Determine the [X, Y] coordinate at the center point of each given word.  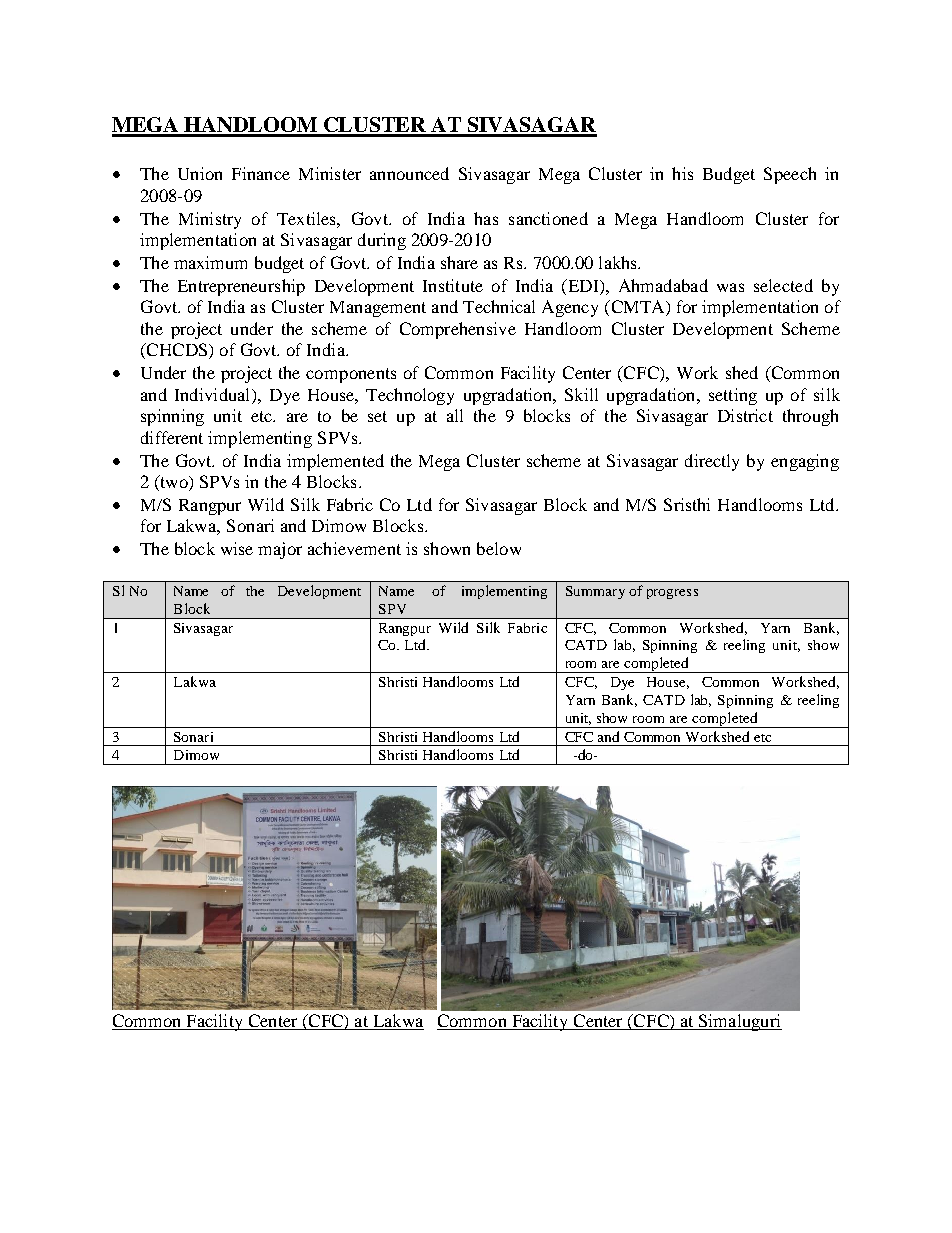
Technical [499, 306]
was [730, 287]
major [280, 550]
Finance [261, 173]
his [682, 173]
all [455, 415]
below [499, 548]
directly [712, 462]
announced [409, 173]
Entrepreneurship [241, 287]
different [172, 437]
